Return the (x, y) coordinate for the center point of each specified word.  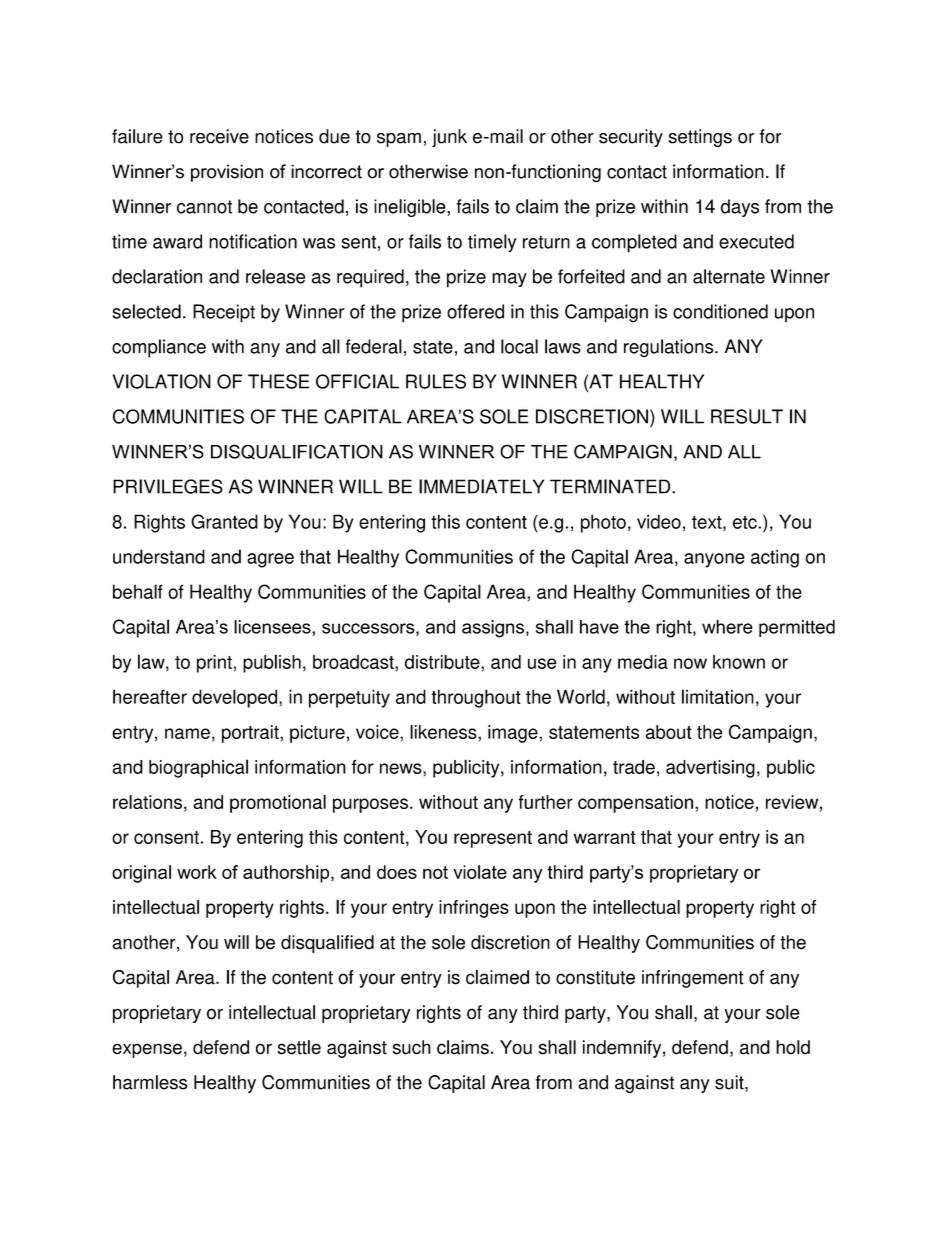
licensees (273, 627)
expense (147, 1050)
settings (700, 138)
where (727, 627)
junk (449, 138)
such (412, 1047)
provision (227, 173)
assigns (493, 629)
